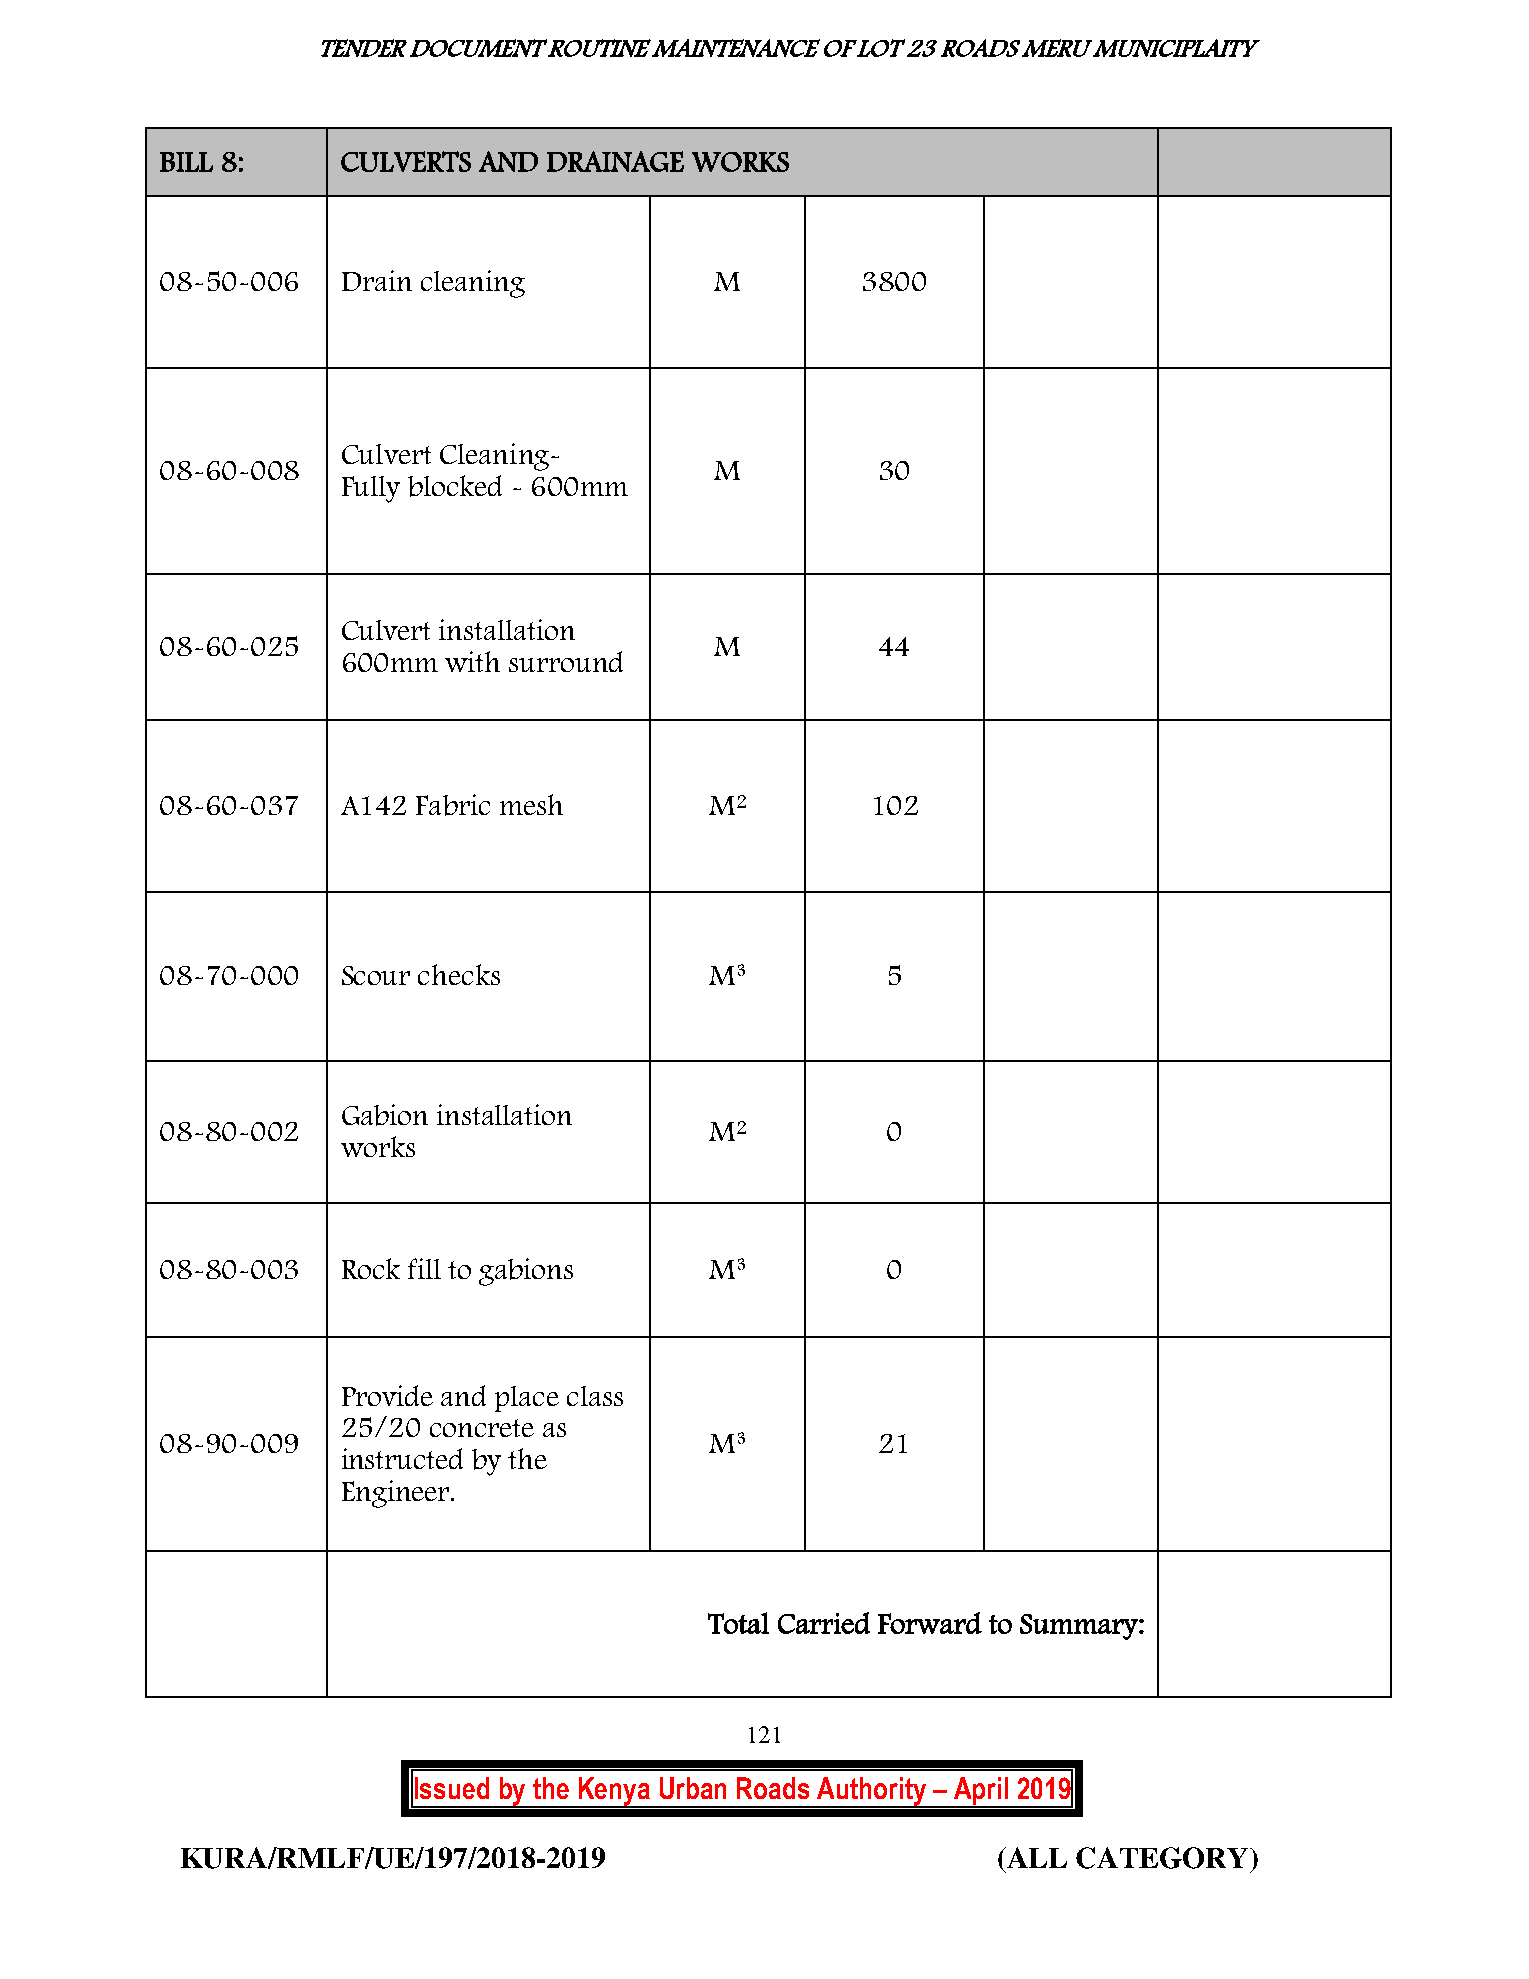  I want to click on April, so click(981, 1792).
